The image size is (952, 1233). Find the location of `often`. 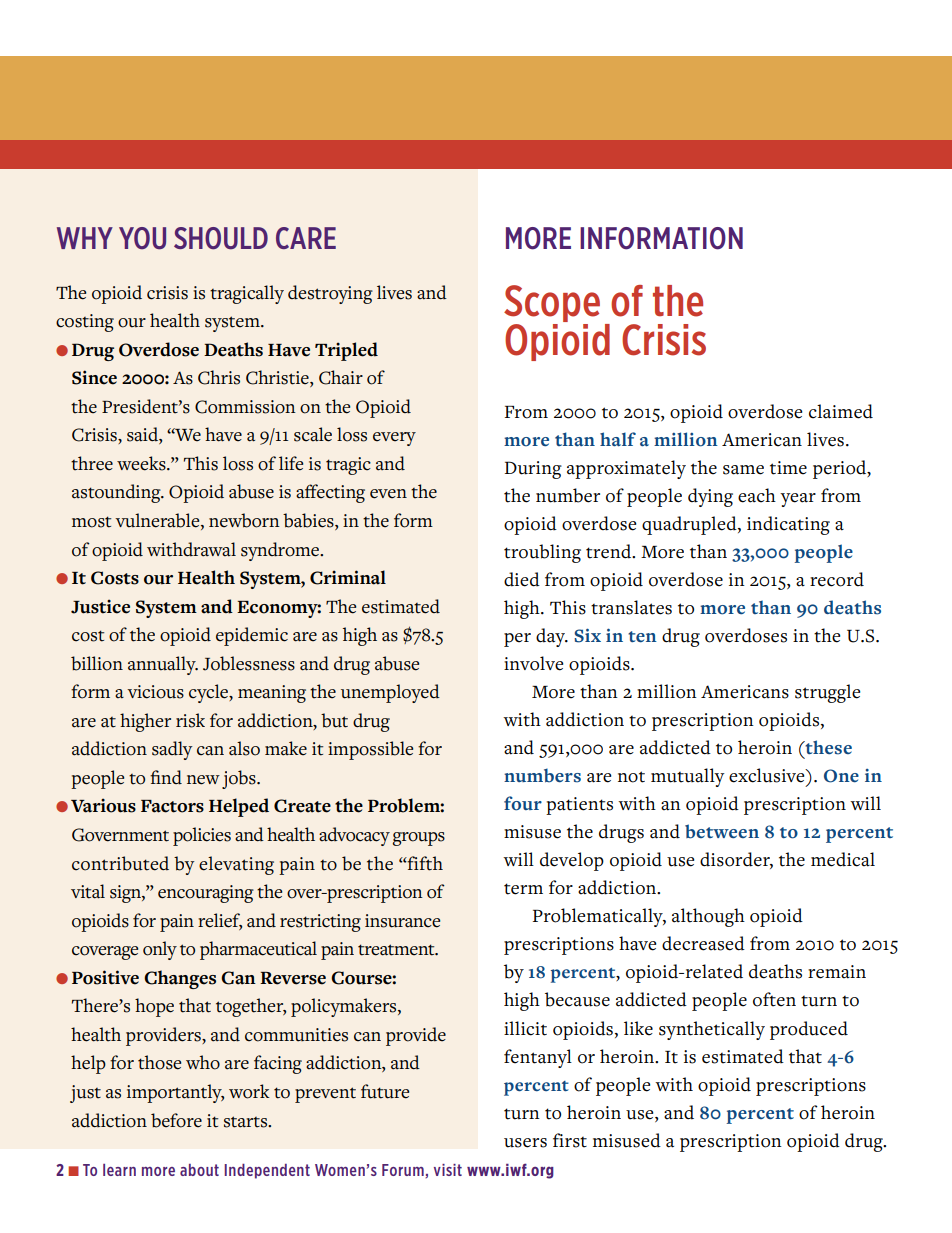

often is located at coordinates (774, 999).
